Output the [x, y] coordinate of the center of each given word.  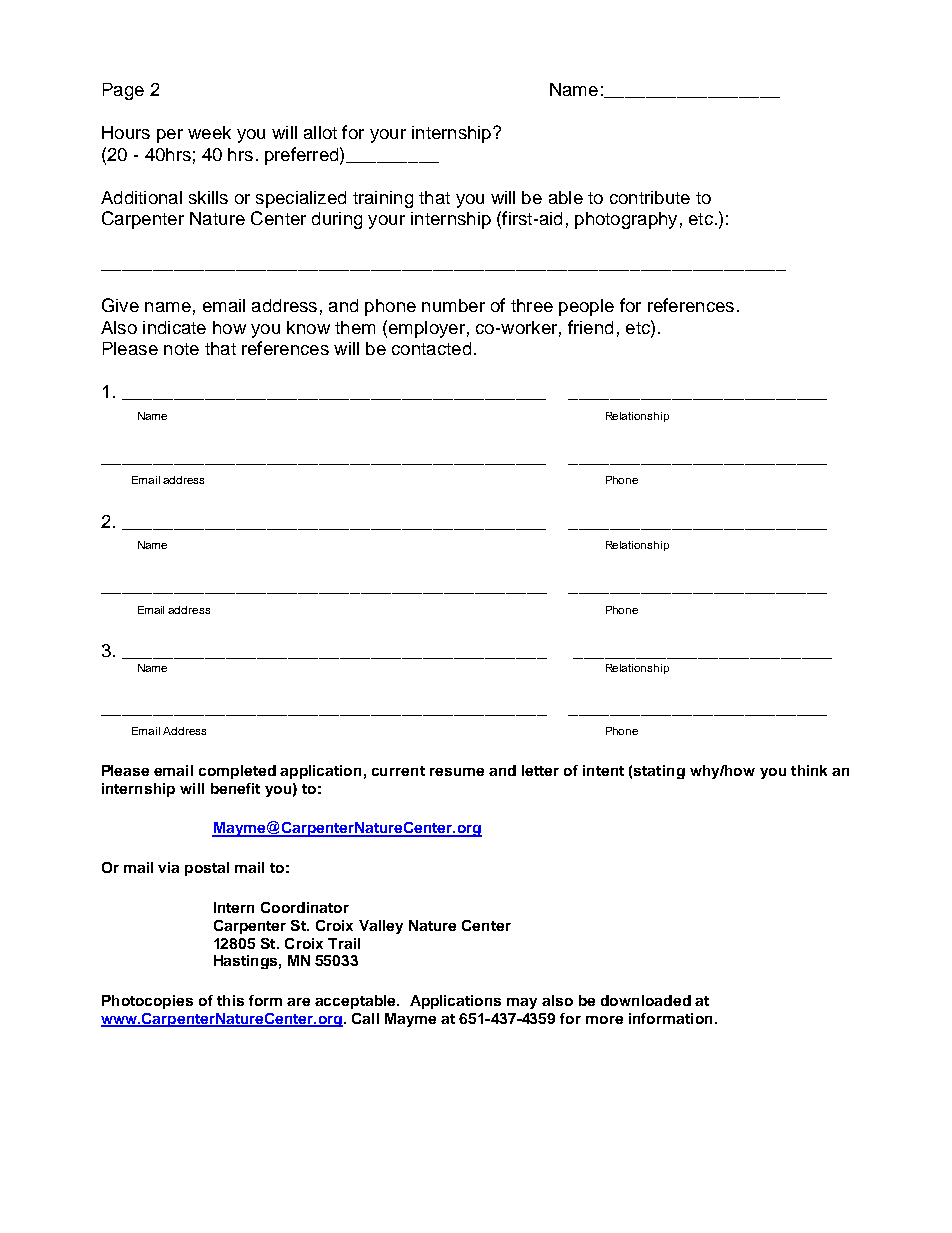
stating [659, 772]
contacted [431, 348]
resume [457, 772]
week [209, 132]
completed [237, 772]
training [383, 199]
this [230, 1000]
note [181, 349]
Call [365, 1018]
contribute [650, 197]
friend [590, 327]
